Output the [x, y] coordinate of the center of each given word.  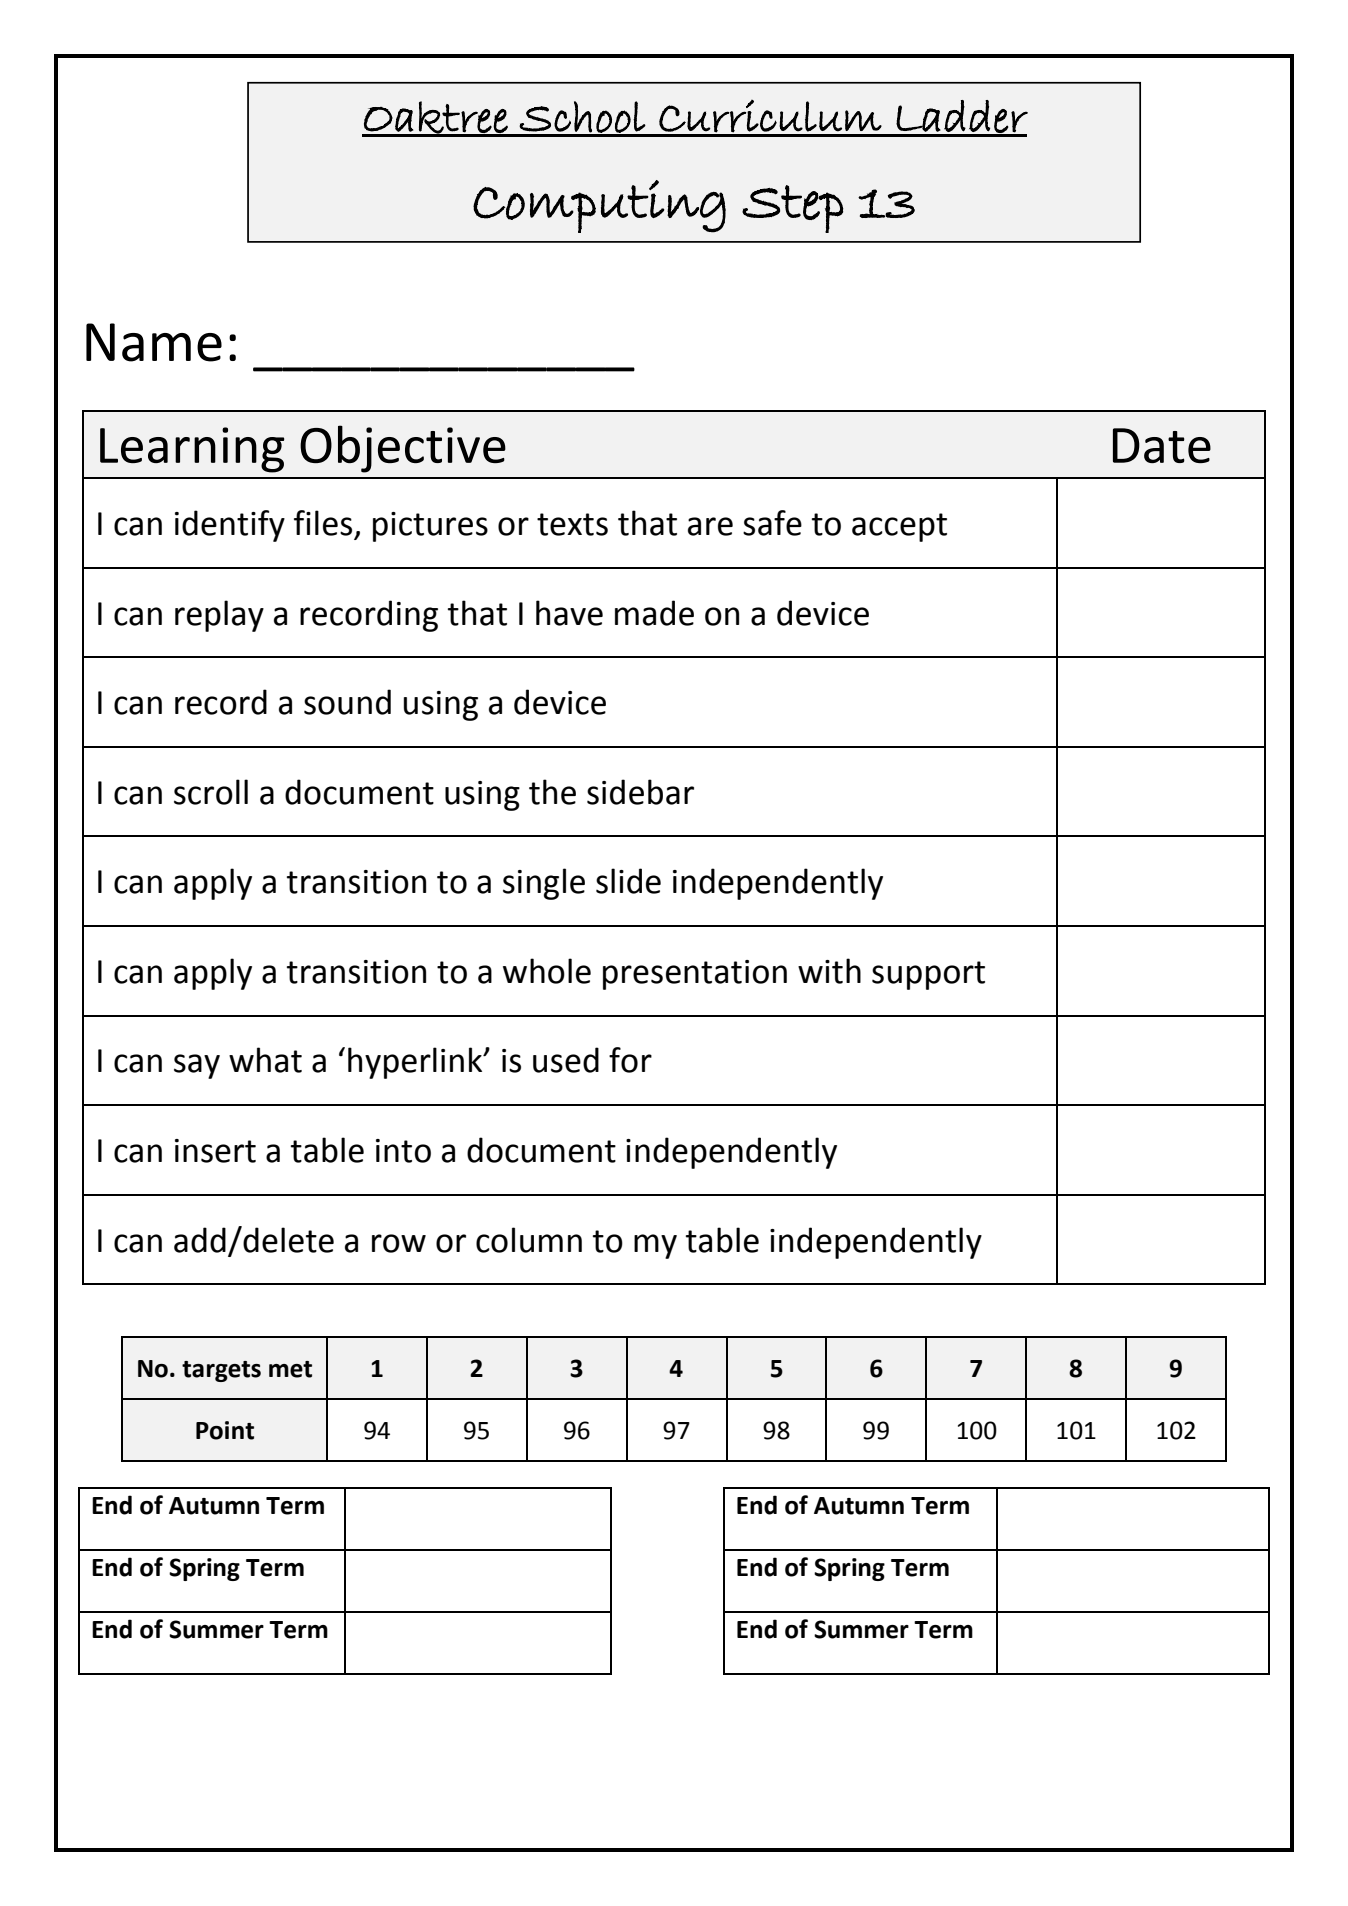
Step [793, 209]
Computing [599, 206]
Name [154, 342]
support [928, 975]
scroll [211, 792]
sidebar [640, 792]
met [290, 1369]
